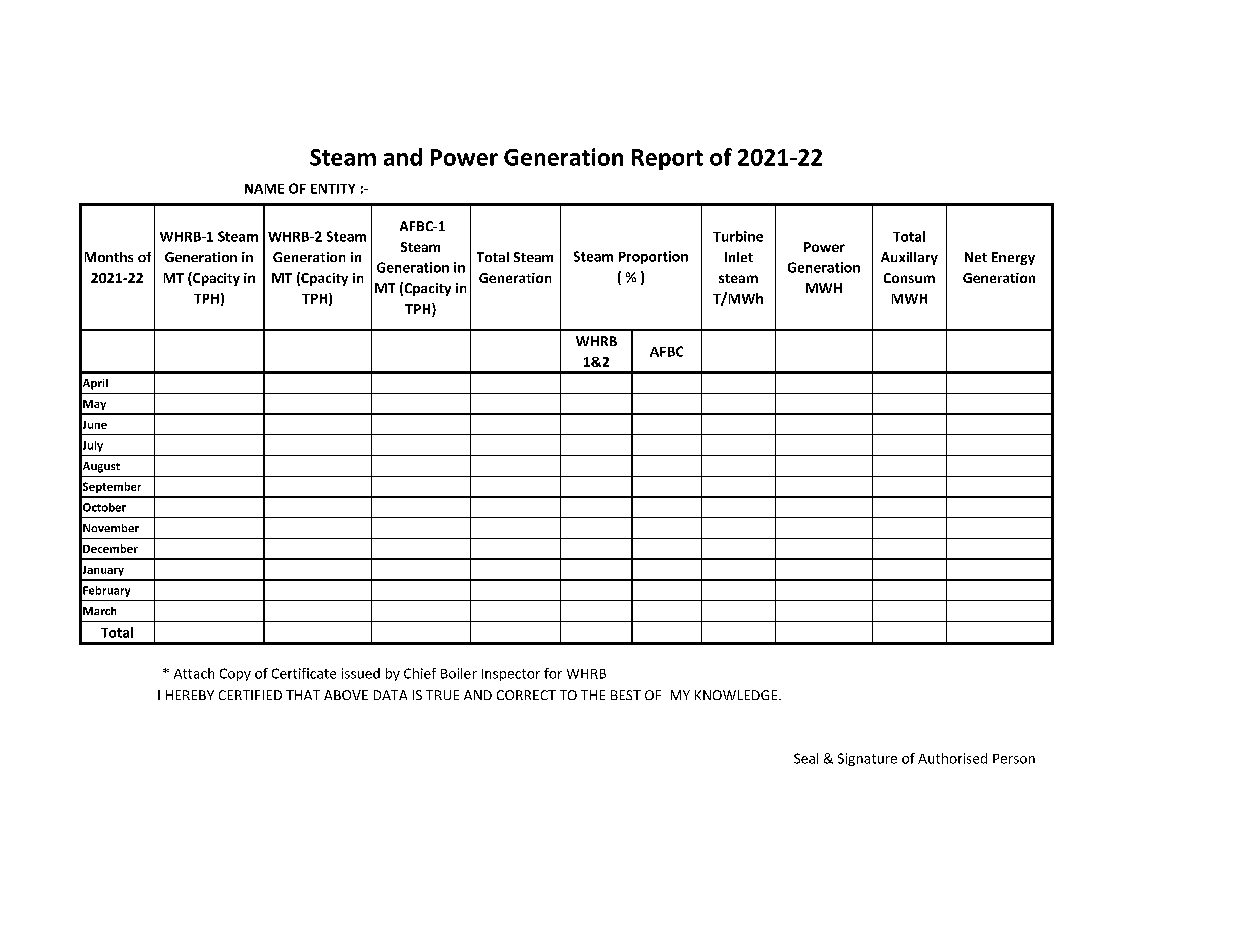  Describe the element at coordinates (264, 189) in the page. I see `NAME` at that location.
